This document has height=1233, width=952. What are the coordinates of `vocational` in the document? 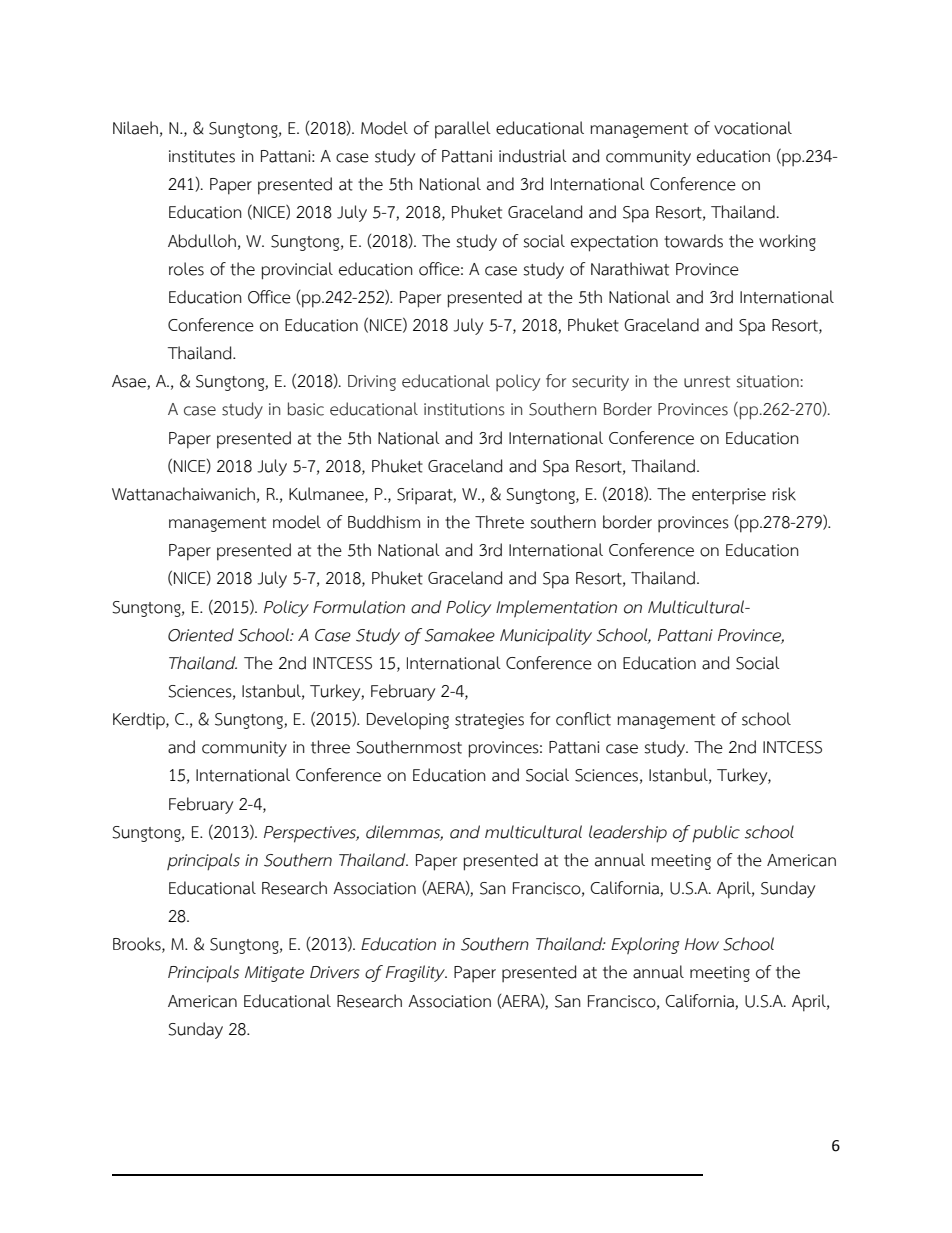 It's located at (753, 128).
